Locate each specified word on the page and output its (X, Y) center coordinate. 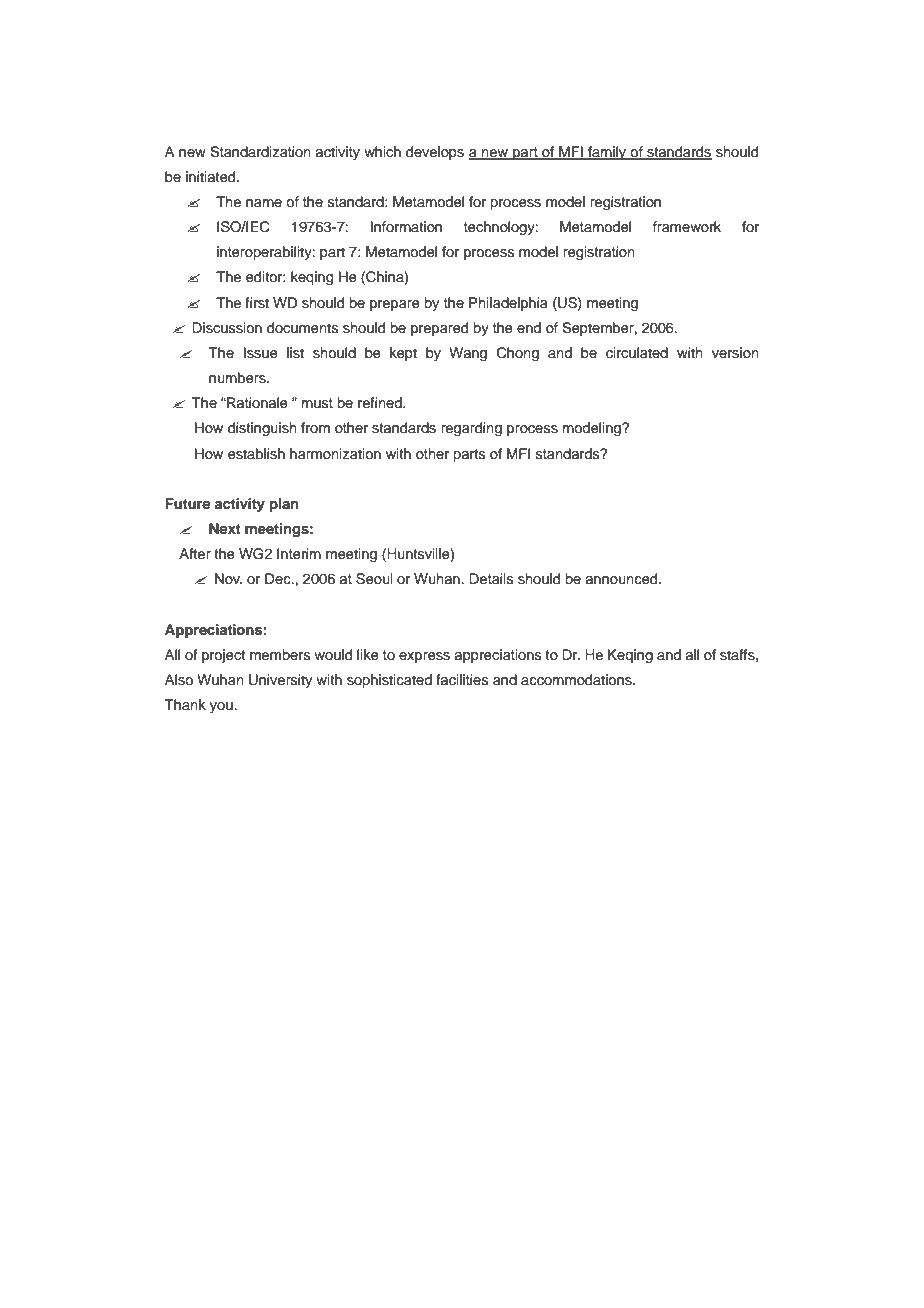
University (280, 681)
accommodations (577, 680)
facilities (462, 680)
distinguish (262, 429)
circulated (637, 353)
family (607, 153)
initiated (212, 177)
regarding (471, 429)
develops (435, 153)
